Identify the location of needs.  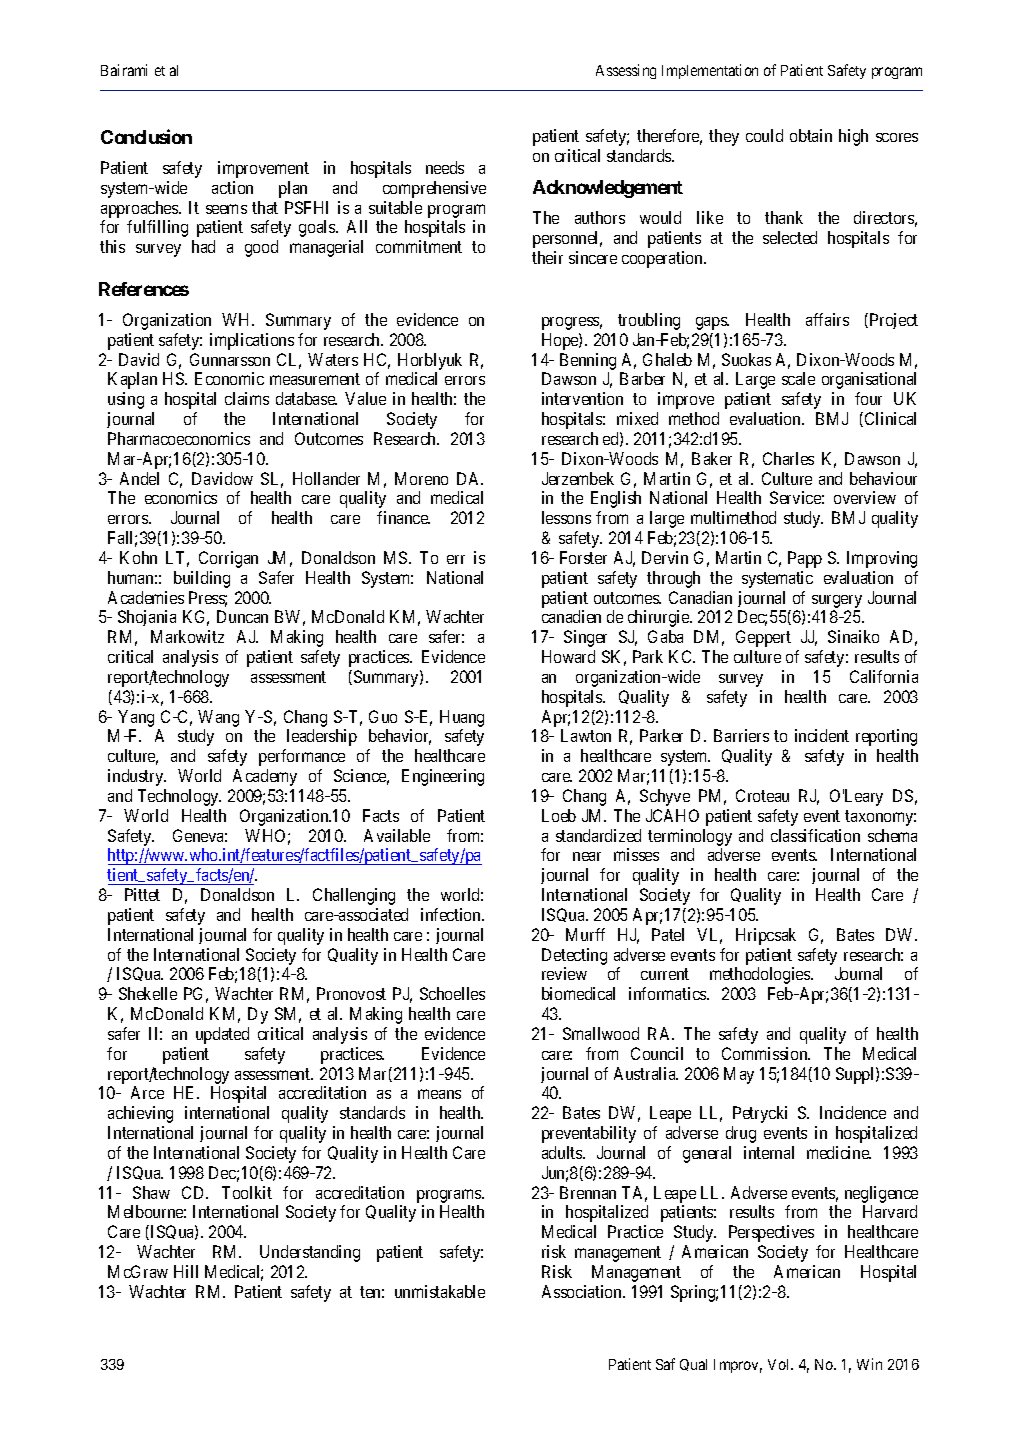
(445, 167).
